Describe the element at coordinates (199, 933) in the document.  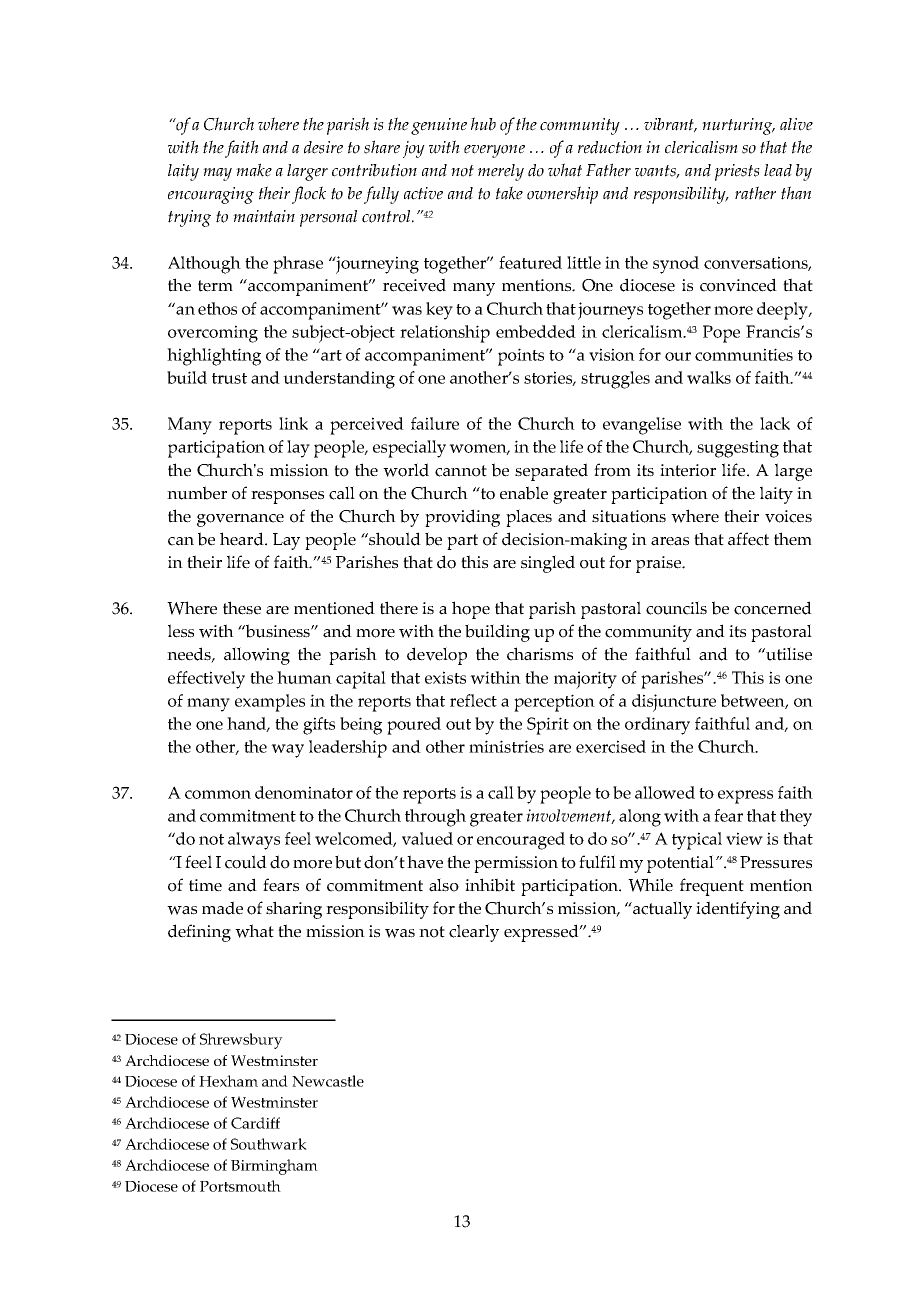
I see `defining` at that location.
